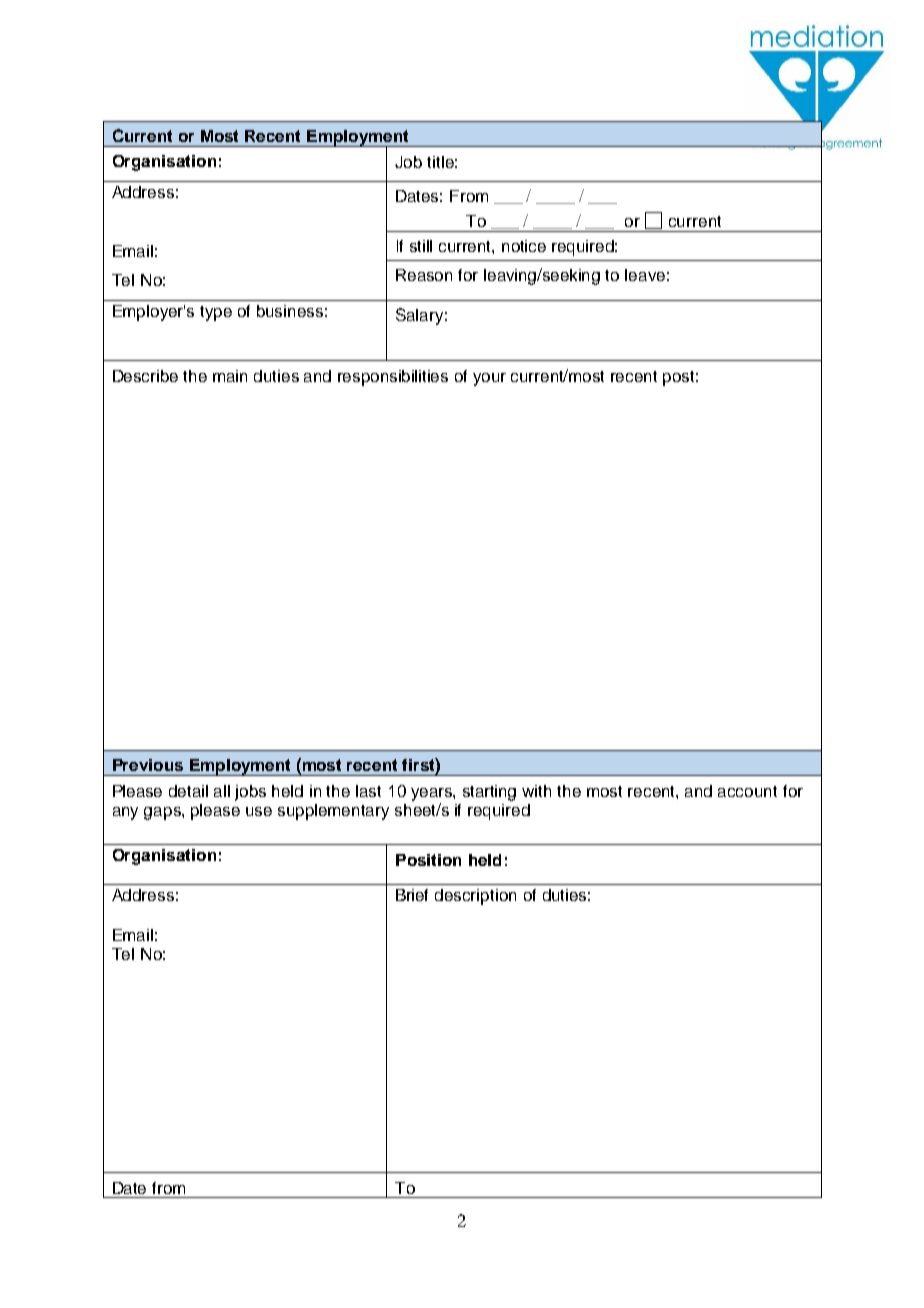 The height and width of the screenshot is (1308, 924). What do you see at coordinates (148, 765) in the screenshot?
I see `Previous` at bounding box center [148, 765].
